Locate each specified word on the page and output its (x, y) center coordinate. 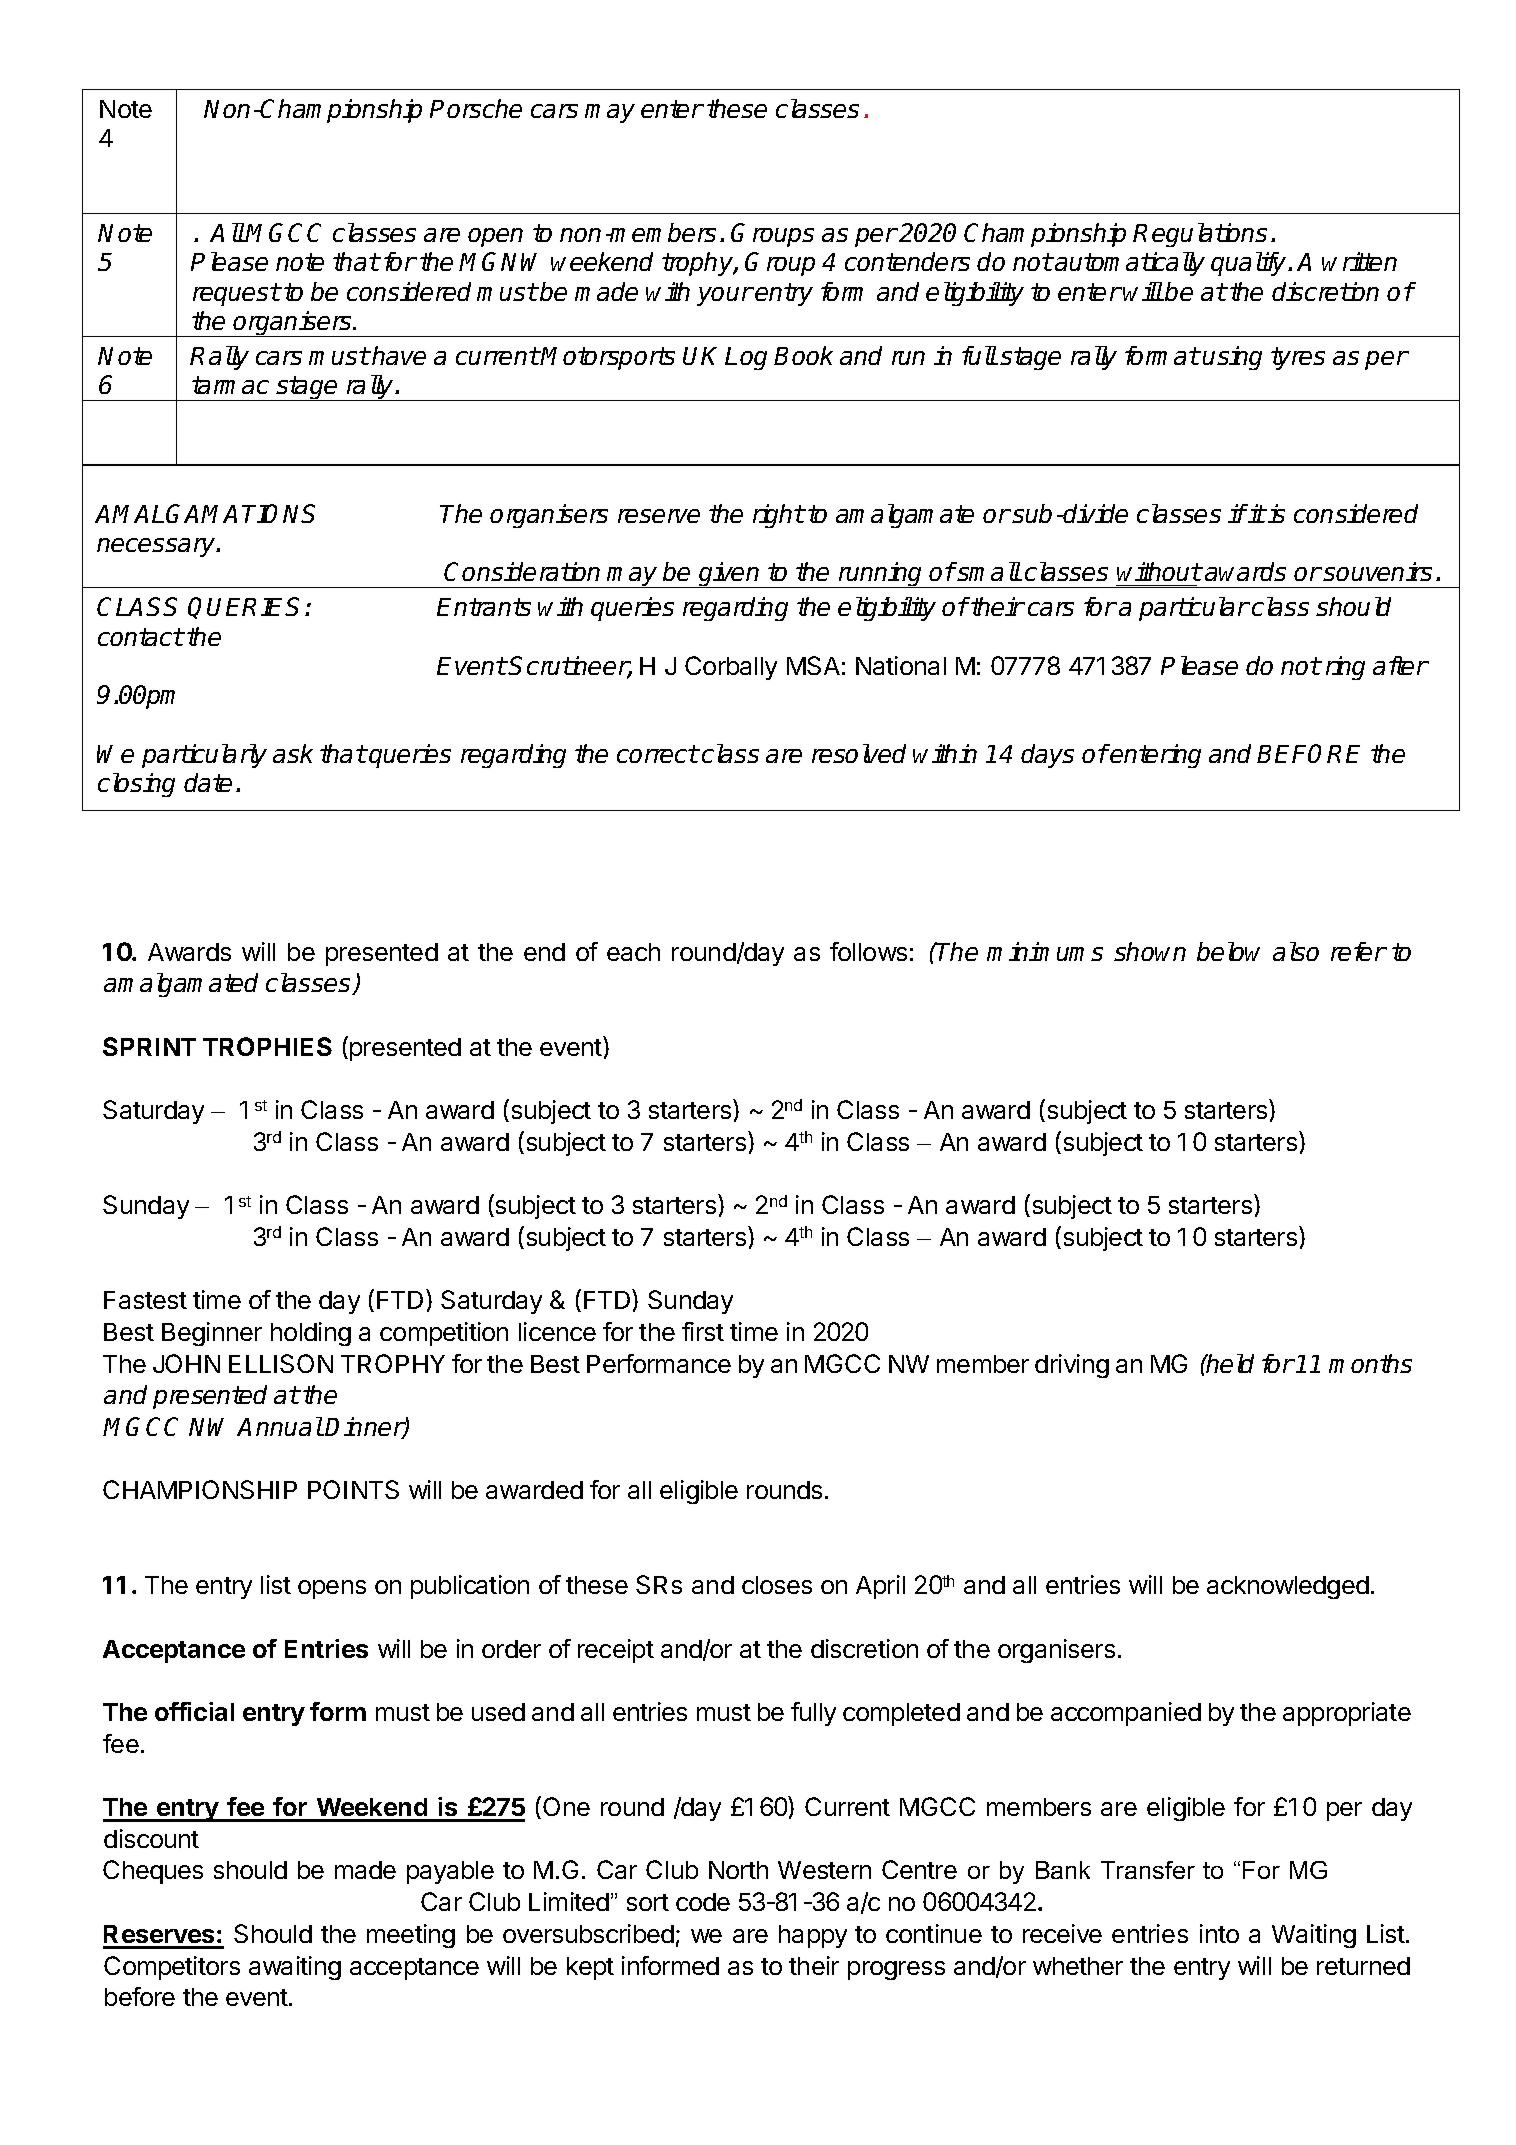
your (725, 296)
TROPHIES (267, 1046)
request (236, 294)
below (1228, 951)
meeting (411, 1936)
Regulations (1200, 235)
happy (813, 1936)
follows (868, 951)
